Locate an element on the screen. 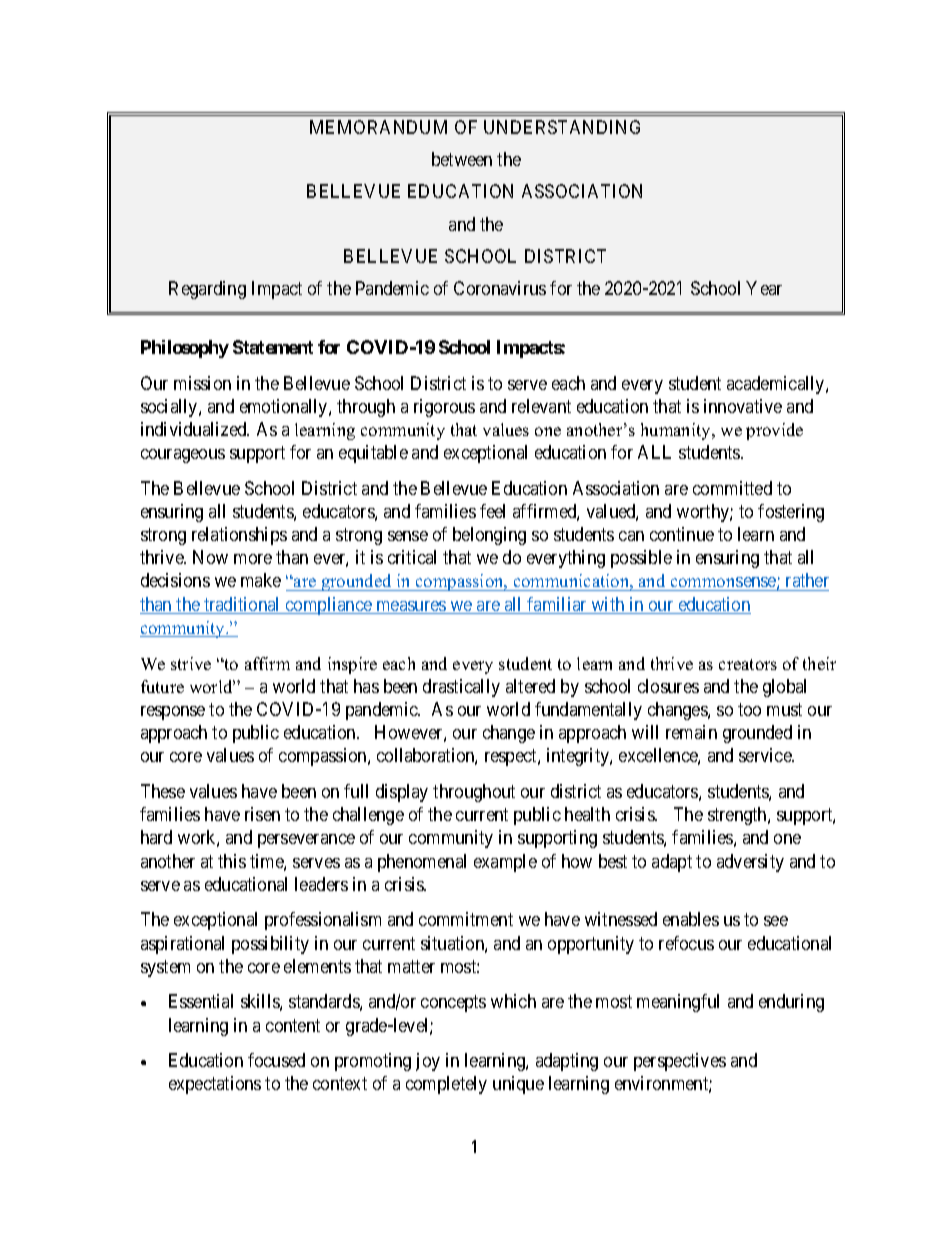 The height and width of the screenshot is (1233, 952). UNDERSTANDING is located at coordinates (562, 127).
